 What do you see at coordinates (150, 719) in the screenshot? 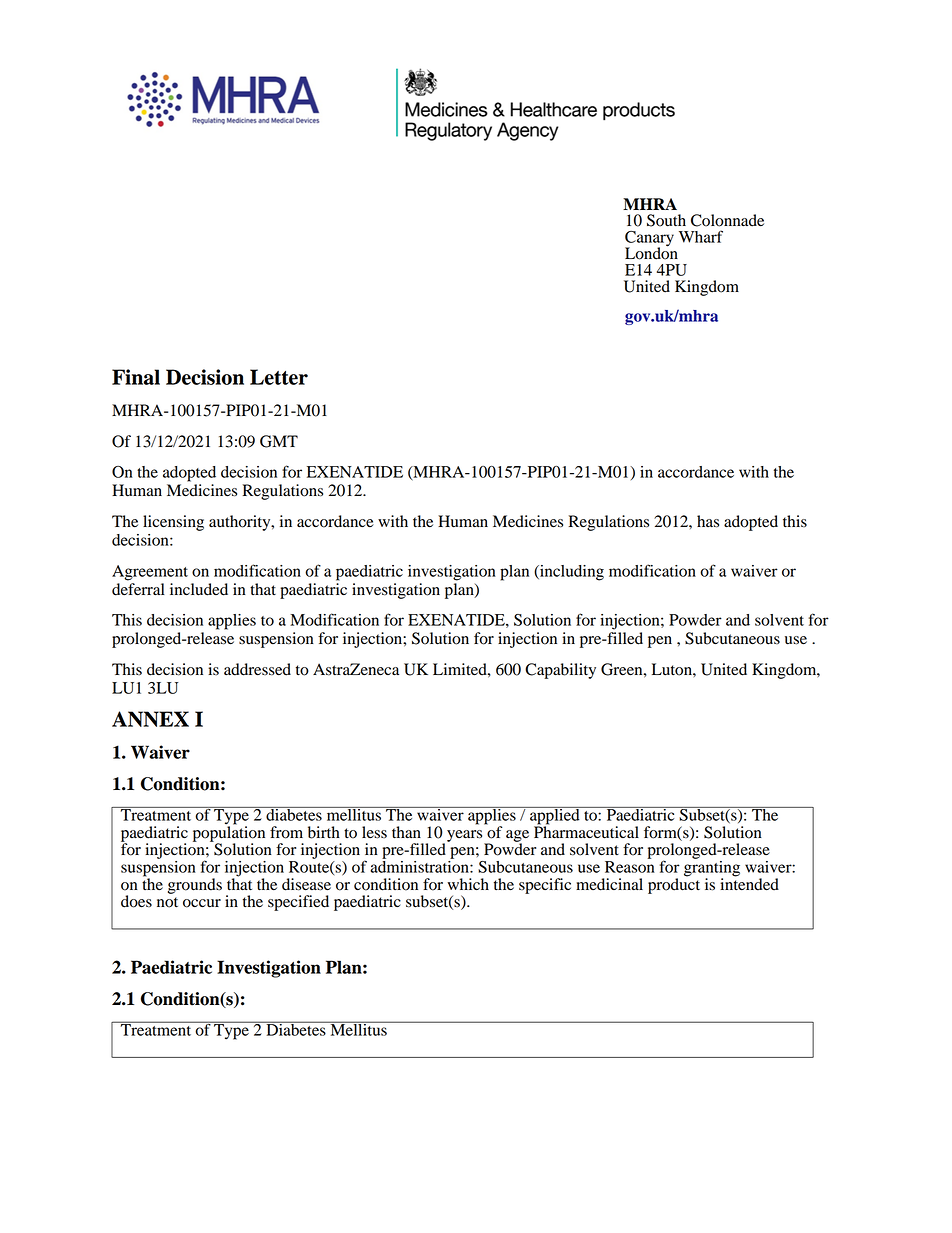
I see `ANNEX` at bounding box center [150, 719].
